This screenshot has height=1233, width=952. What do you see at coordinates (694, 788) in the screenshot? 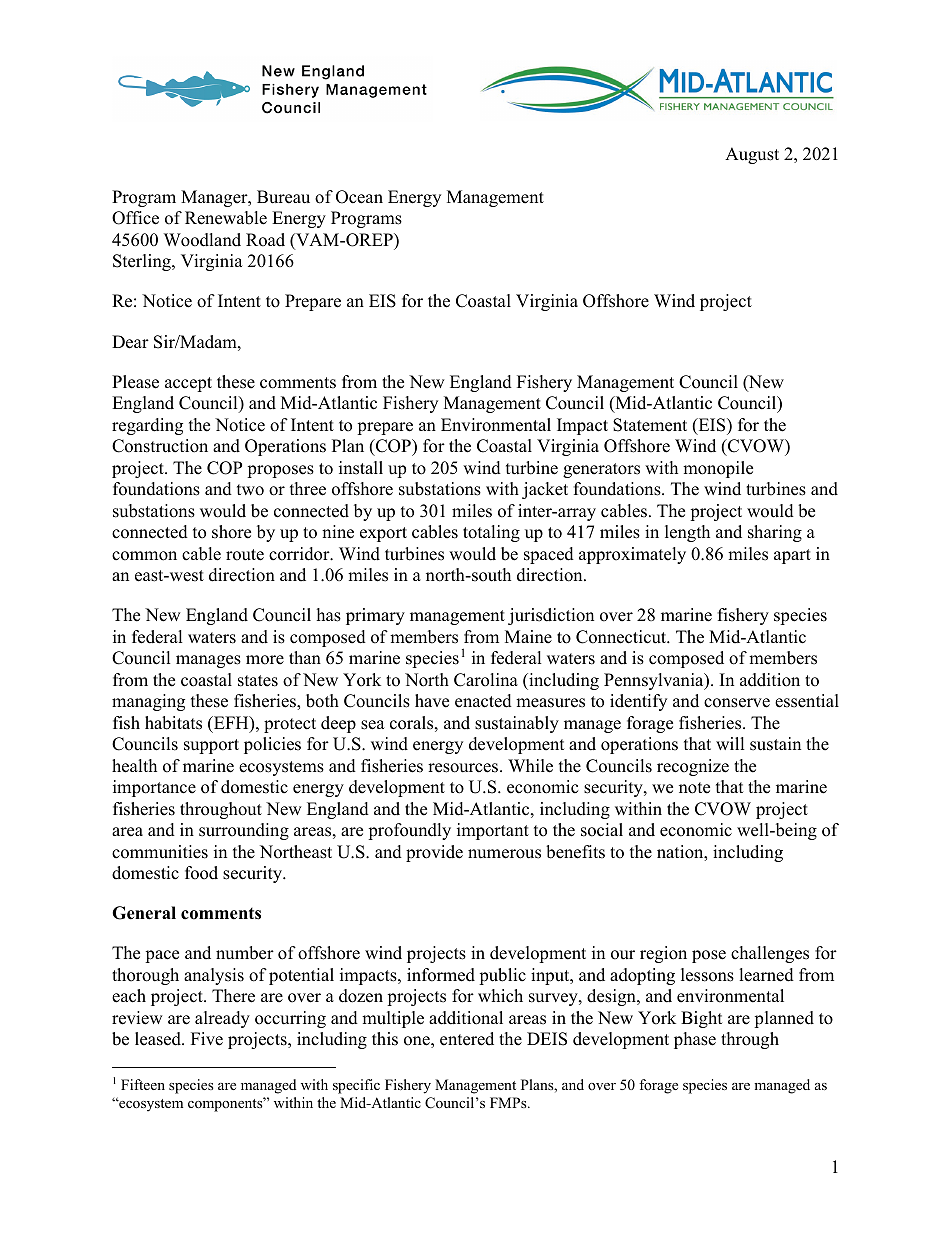
I see `note` at bounding box center [694, 788].
